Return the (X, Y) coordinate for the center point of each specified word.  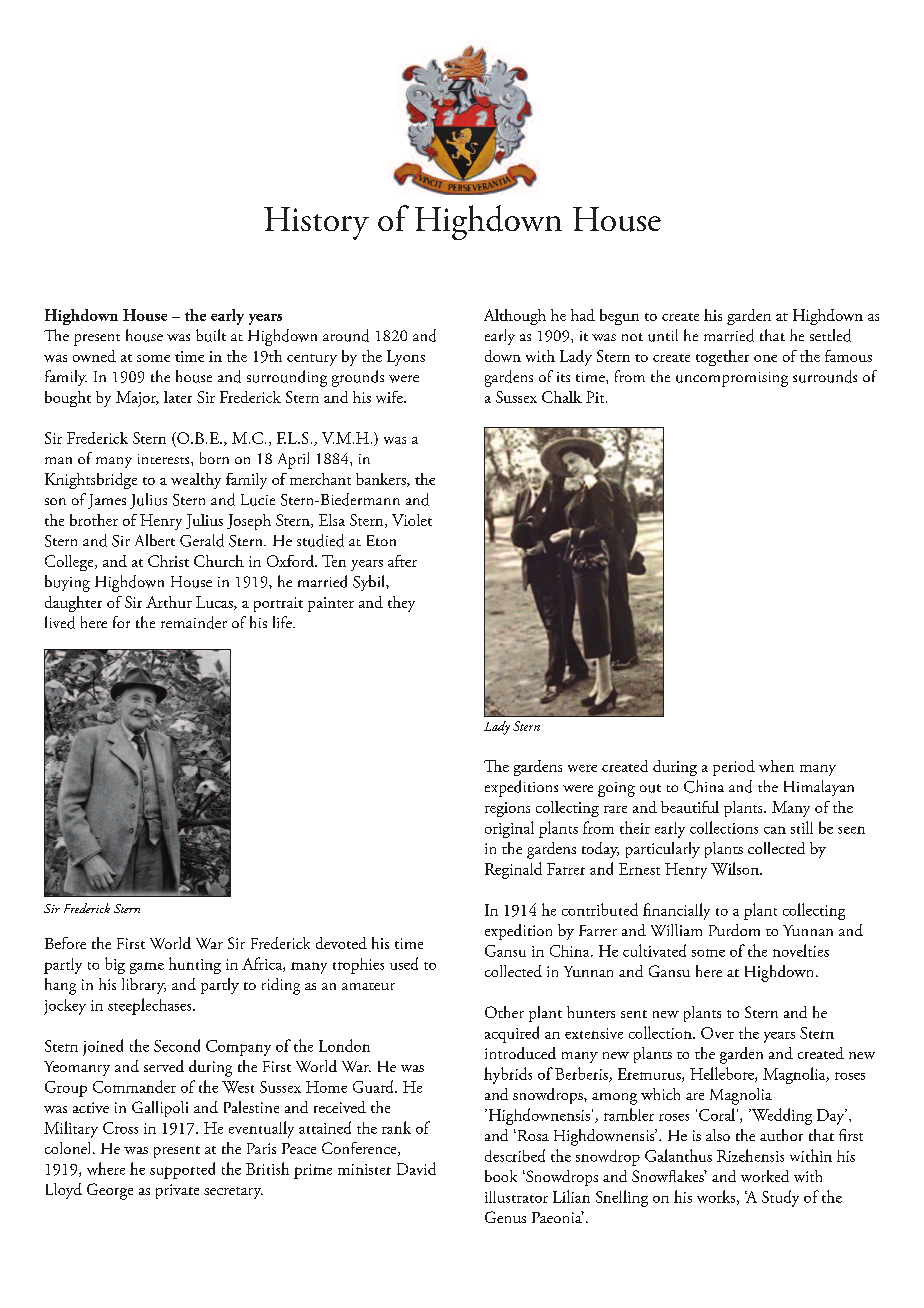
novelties (801, 950)
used (404, 963)
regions (507, 809)
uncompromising (732, 379)
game (147, 968)
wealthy (196, 481)
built (211, 335)
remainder (194, 622)
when (776, 766)
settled (830, 335)
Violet (412, 520)
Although (515, 317)
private (177, 1191)
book (501, 1176)
